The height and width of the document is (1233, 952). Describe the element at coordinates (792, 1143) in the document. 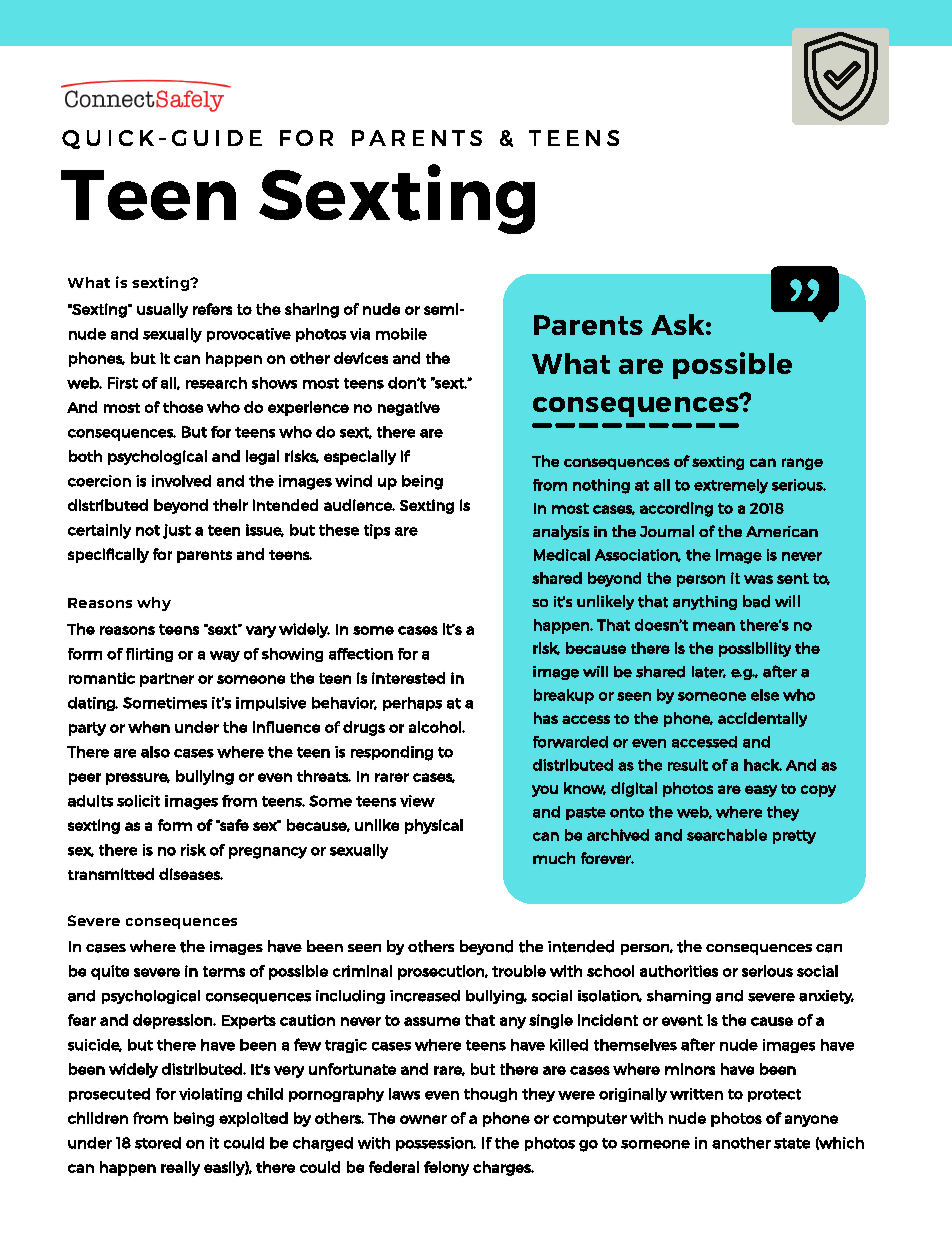

I see `state` at that location.
